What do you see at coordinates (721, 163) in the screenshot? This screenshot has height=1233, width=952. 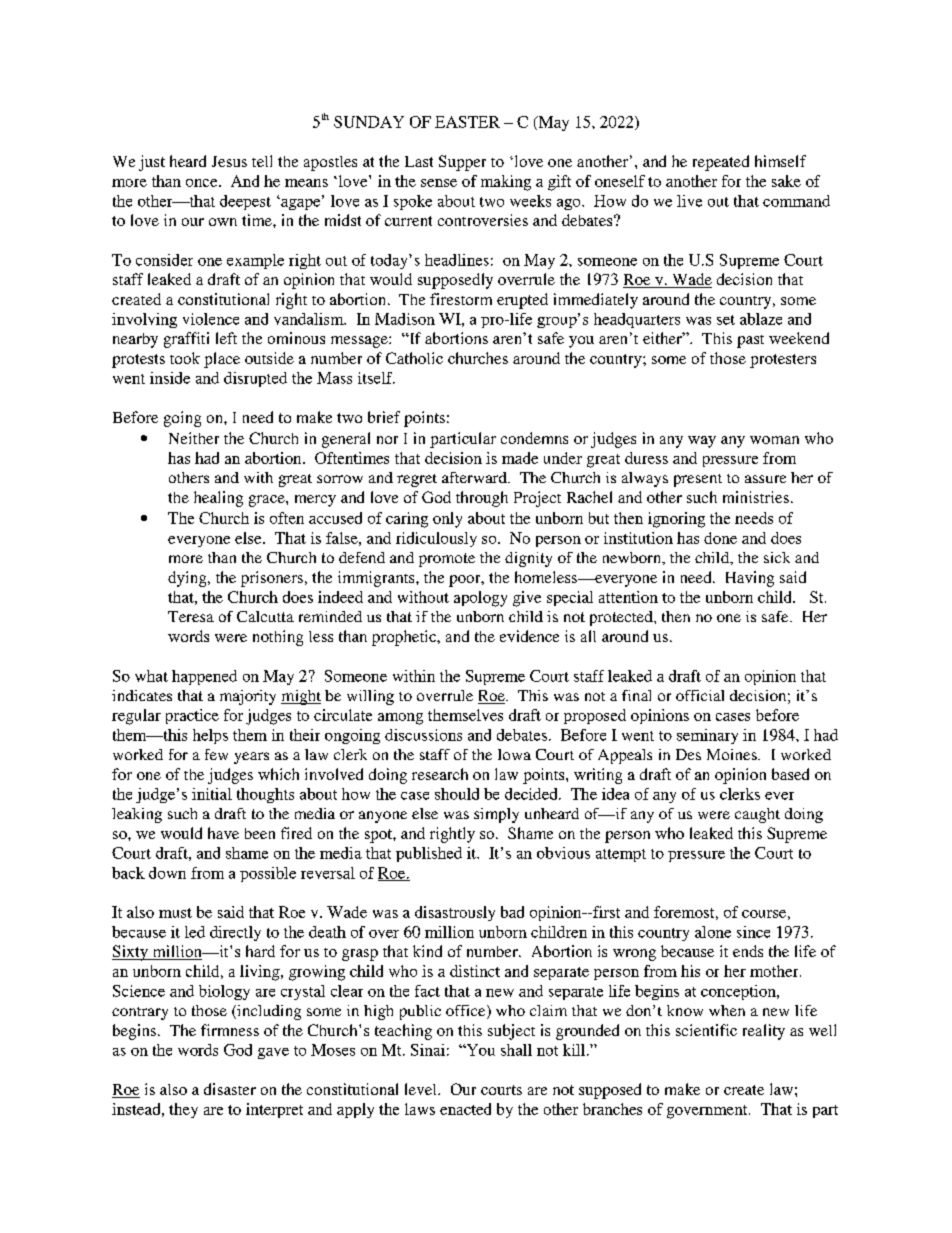 I see `repeated` at bounding box center [721, 163].
